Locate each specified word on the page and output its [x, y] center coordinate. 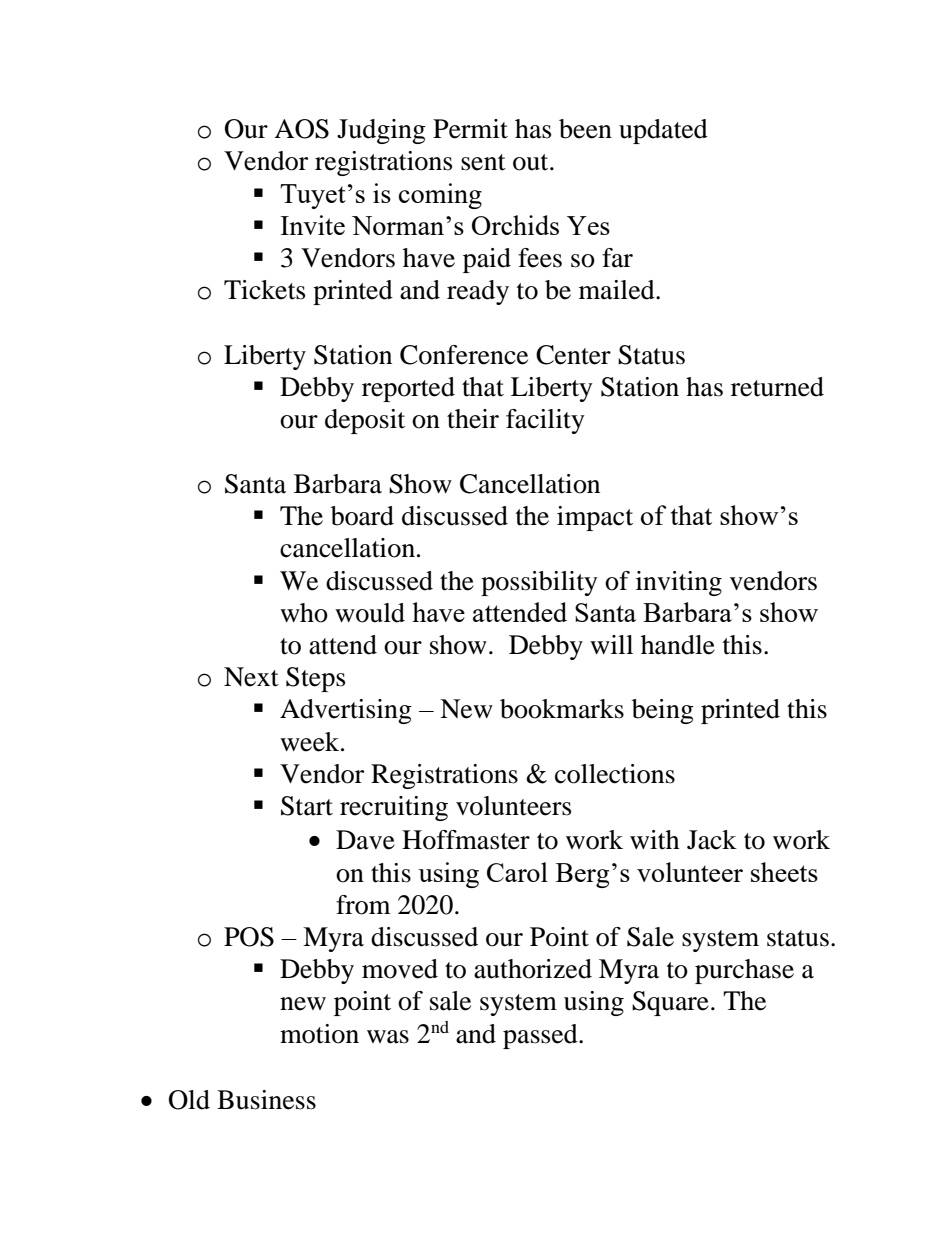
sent [483, 162]
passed [541, 1036]
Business [266, 1100]
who [304, 613]
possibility [539, 583]
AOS [301, 129]
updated [663, 131]
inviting [679, 583]
